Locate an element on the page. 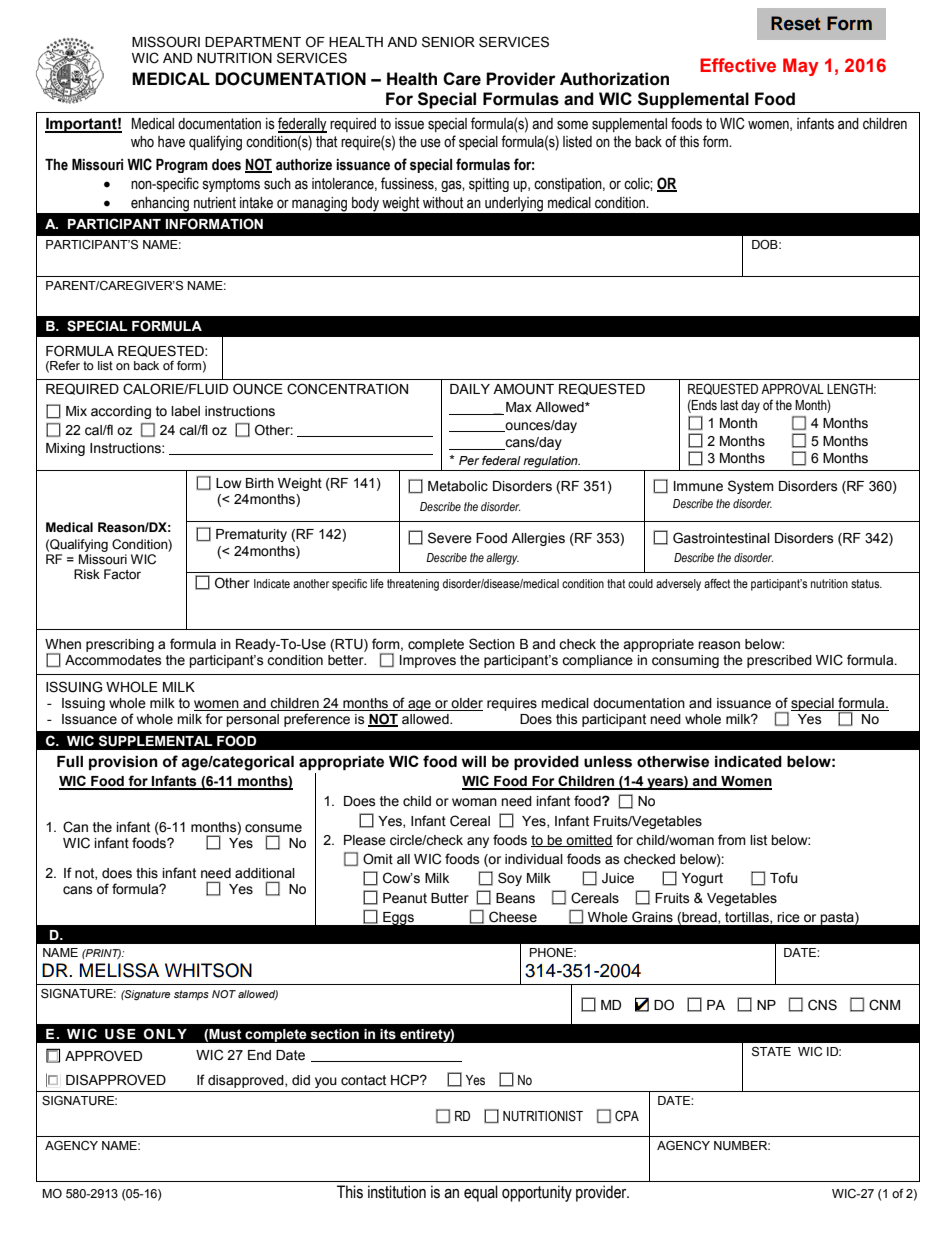  STATE is located at coordinates (771, 1052).
